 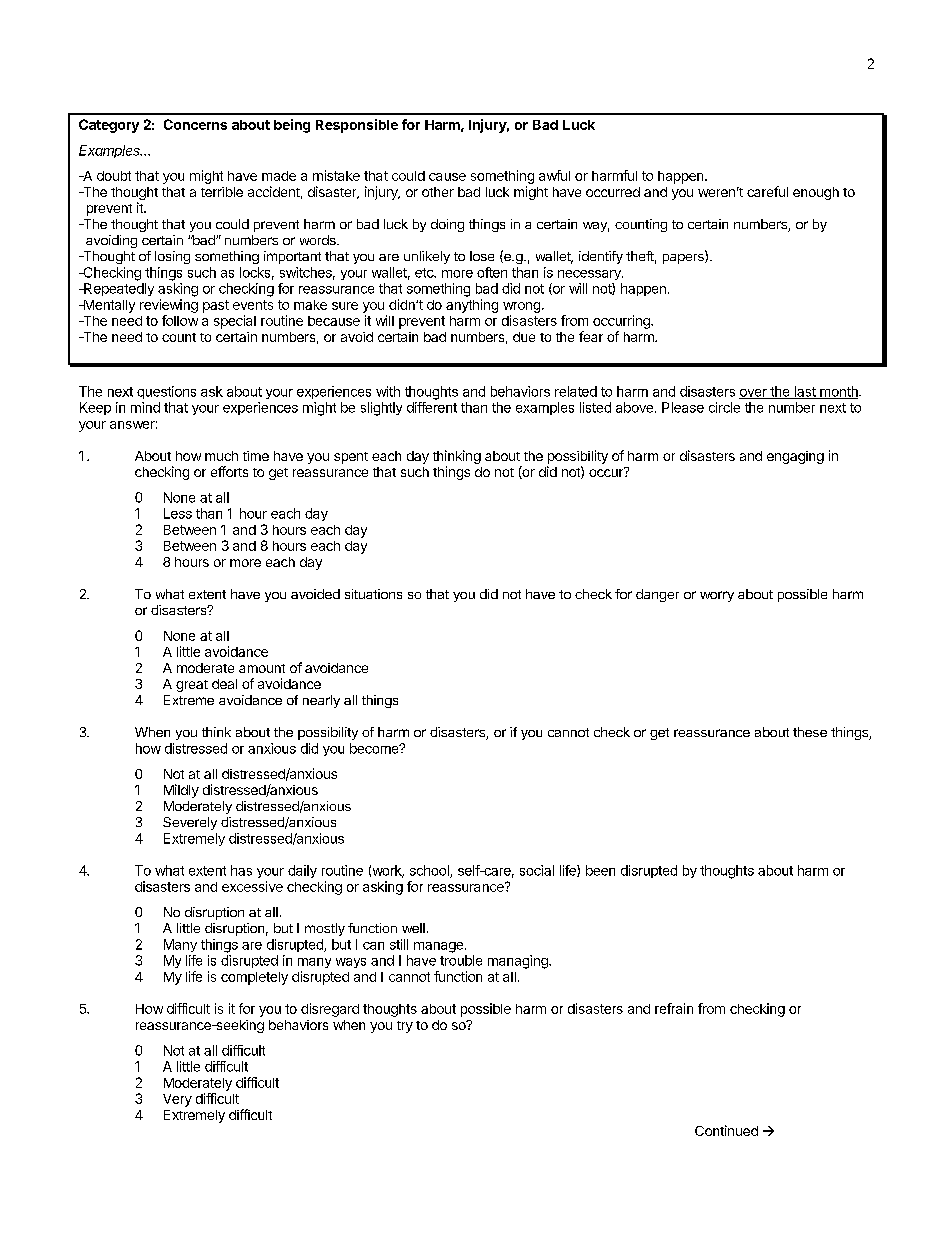 I want to click on Concerns, so click(x=195, y=124).
